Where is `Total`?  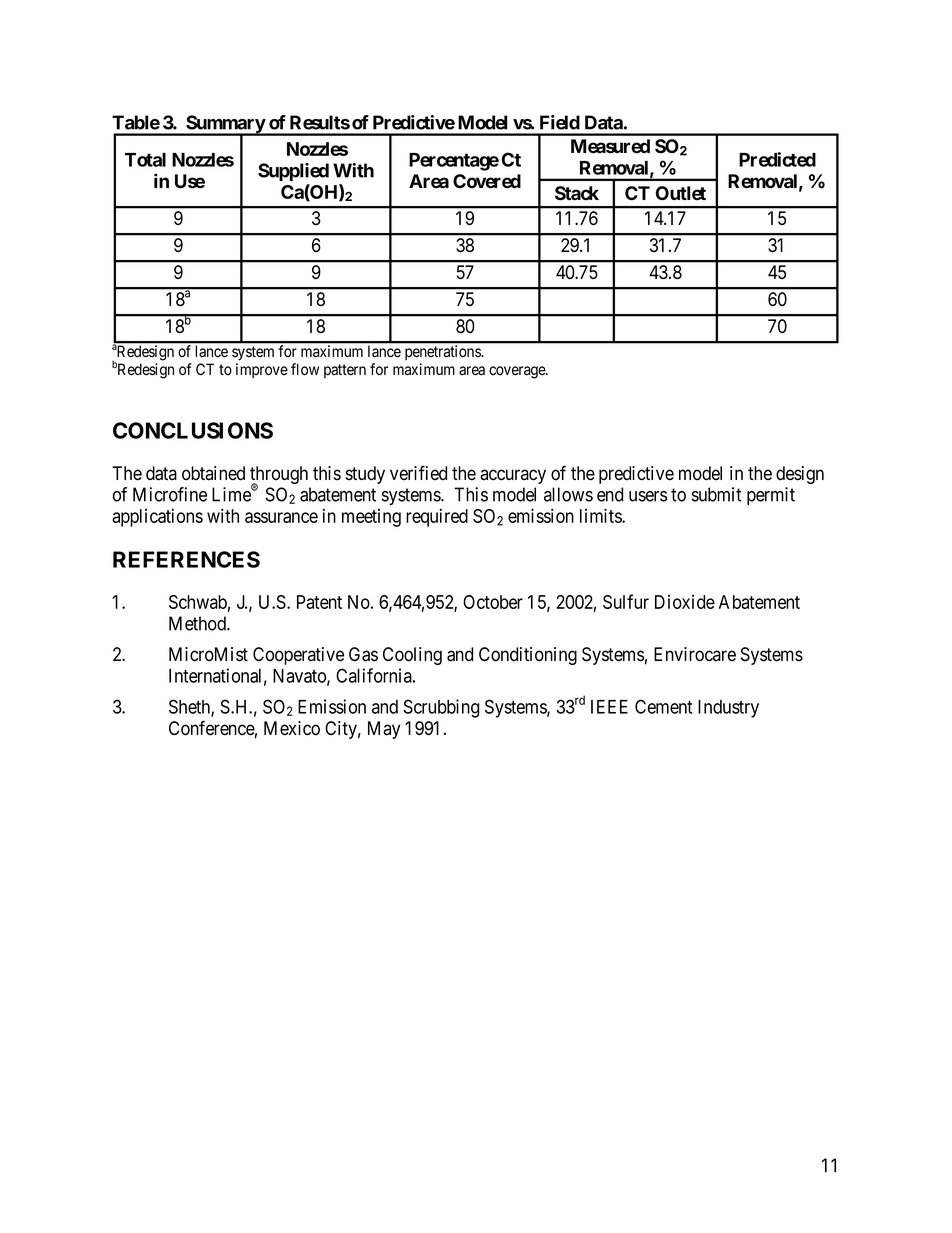 Total is located at coordinates (145, 160).
